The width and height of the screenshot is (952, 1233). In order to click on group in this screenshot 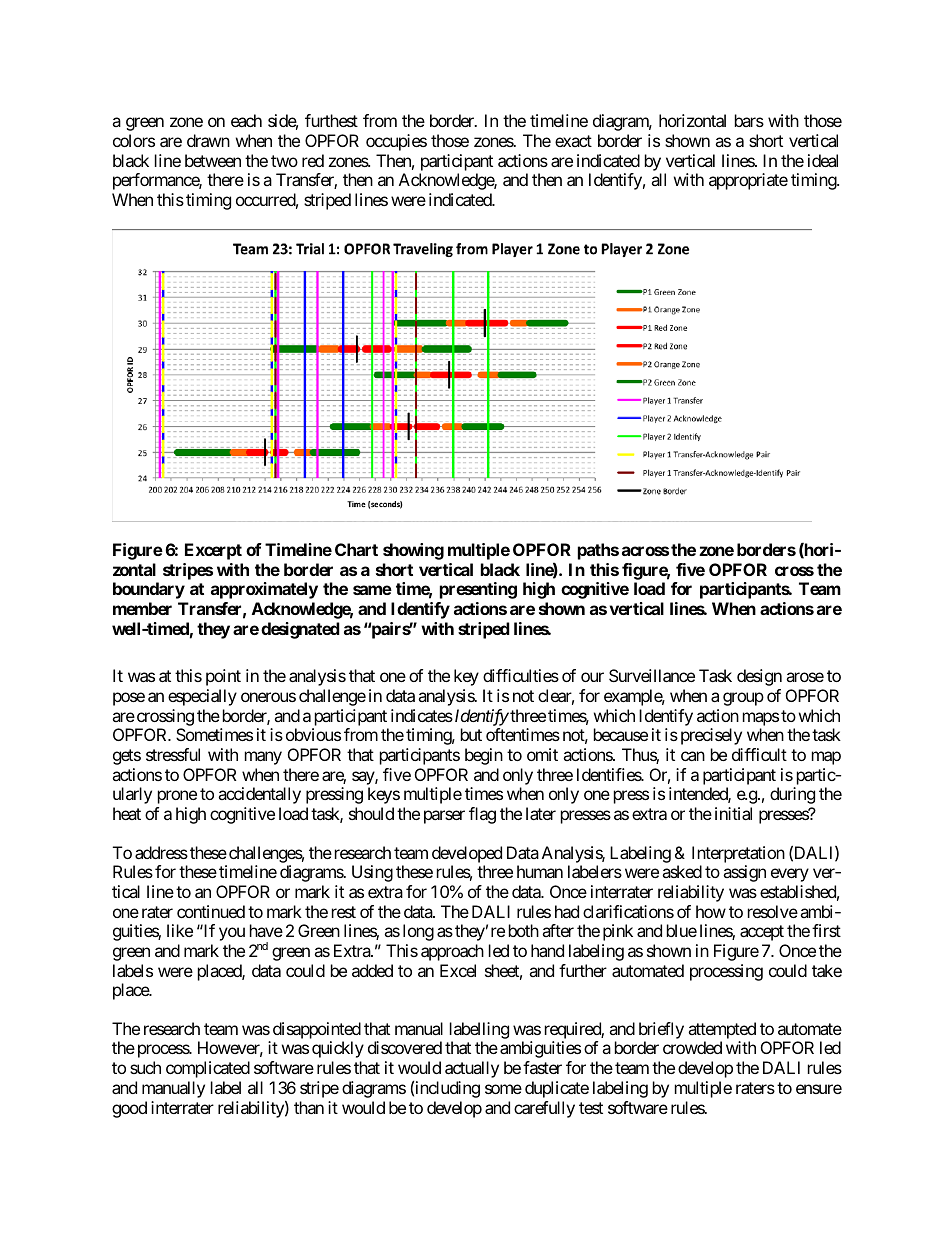, I will do `click(743, 699)`.
